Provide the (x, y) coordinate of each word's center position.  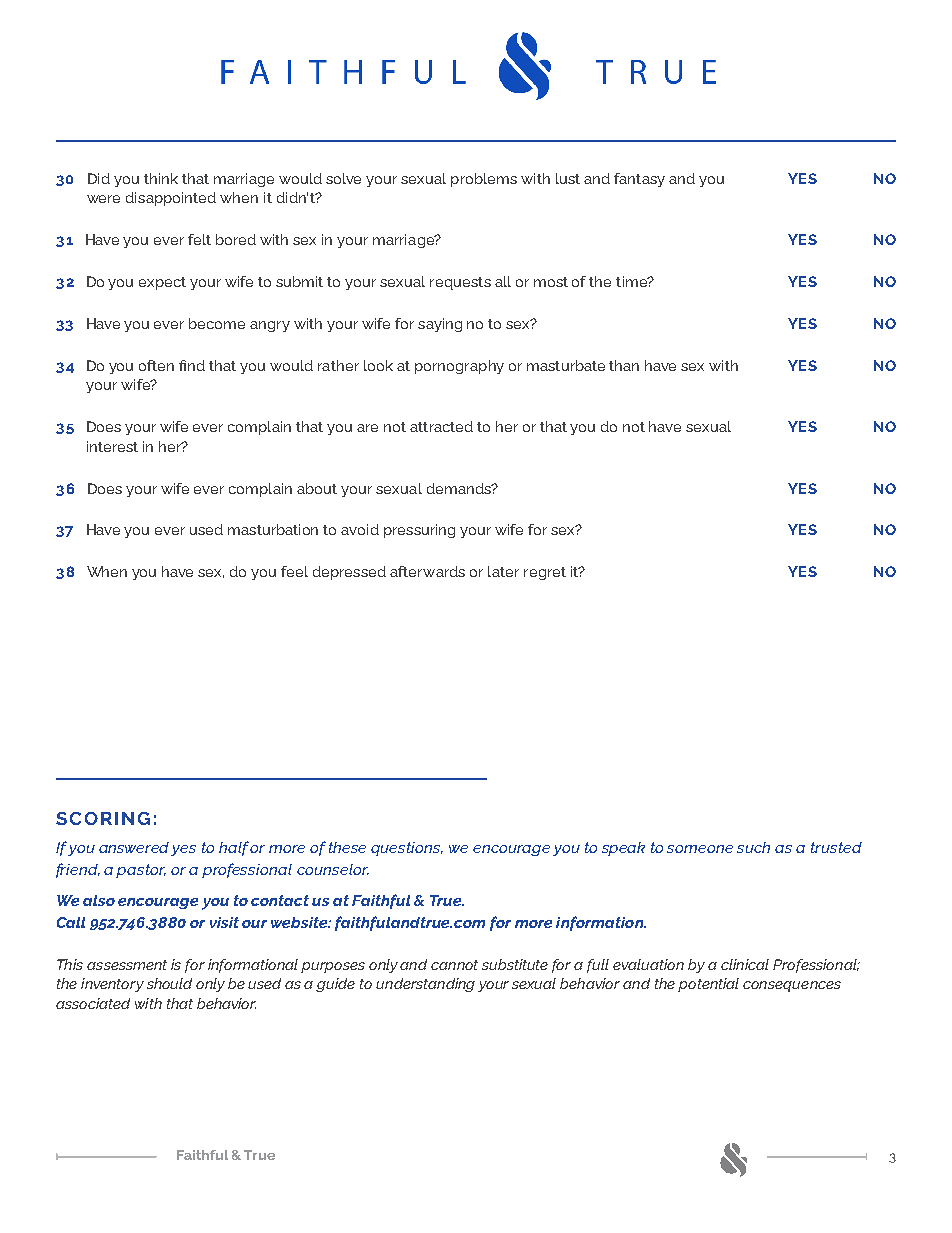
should (169, 983)
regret (545, 573)
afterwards (427, 571)
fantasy (639, 180)
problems (484, 180)
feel (294, 571)
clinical (745, 964)
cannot (454, 965)
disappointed (171, 199)
